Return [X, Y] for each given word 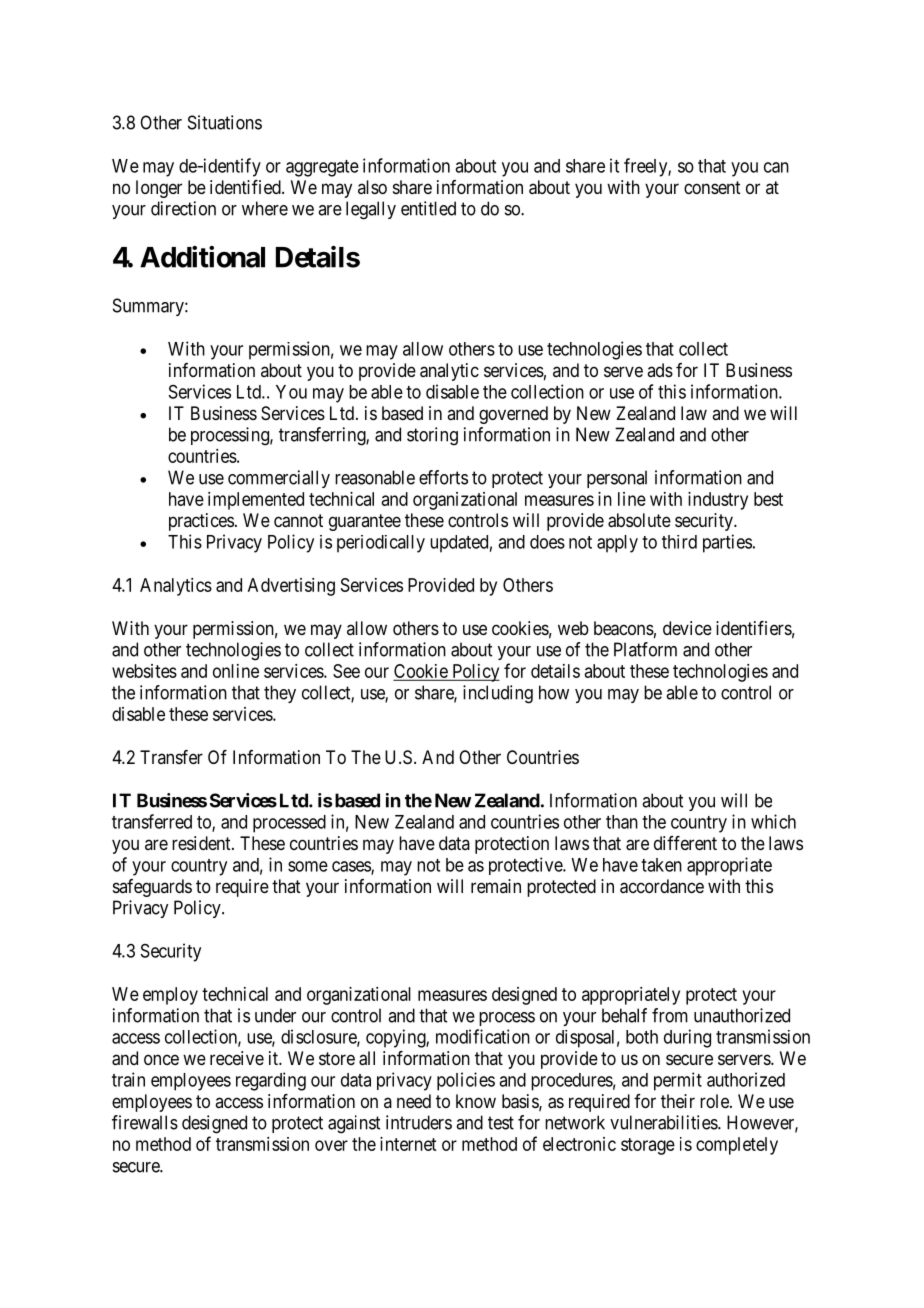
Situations [225, 122]
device [687, 628]
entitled [428, 208]
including [498, 694]
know [476, 1101]
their [678, 1101]
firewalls [145, 1122]
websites [144, 671]
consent [712, 187]
